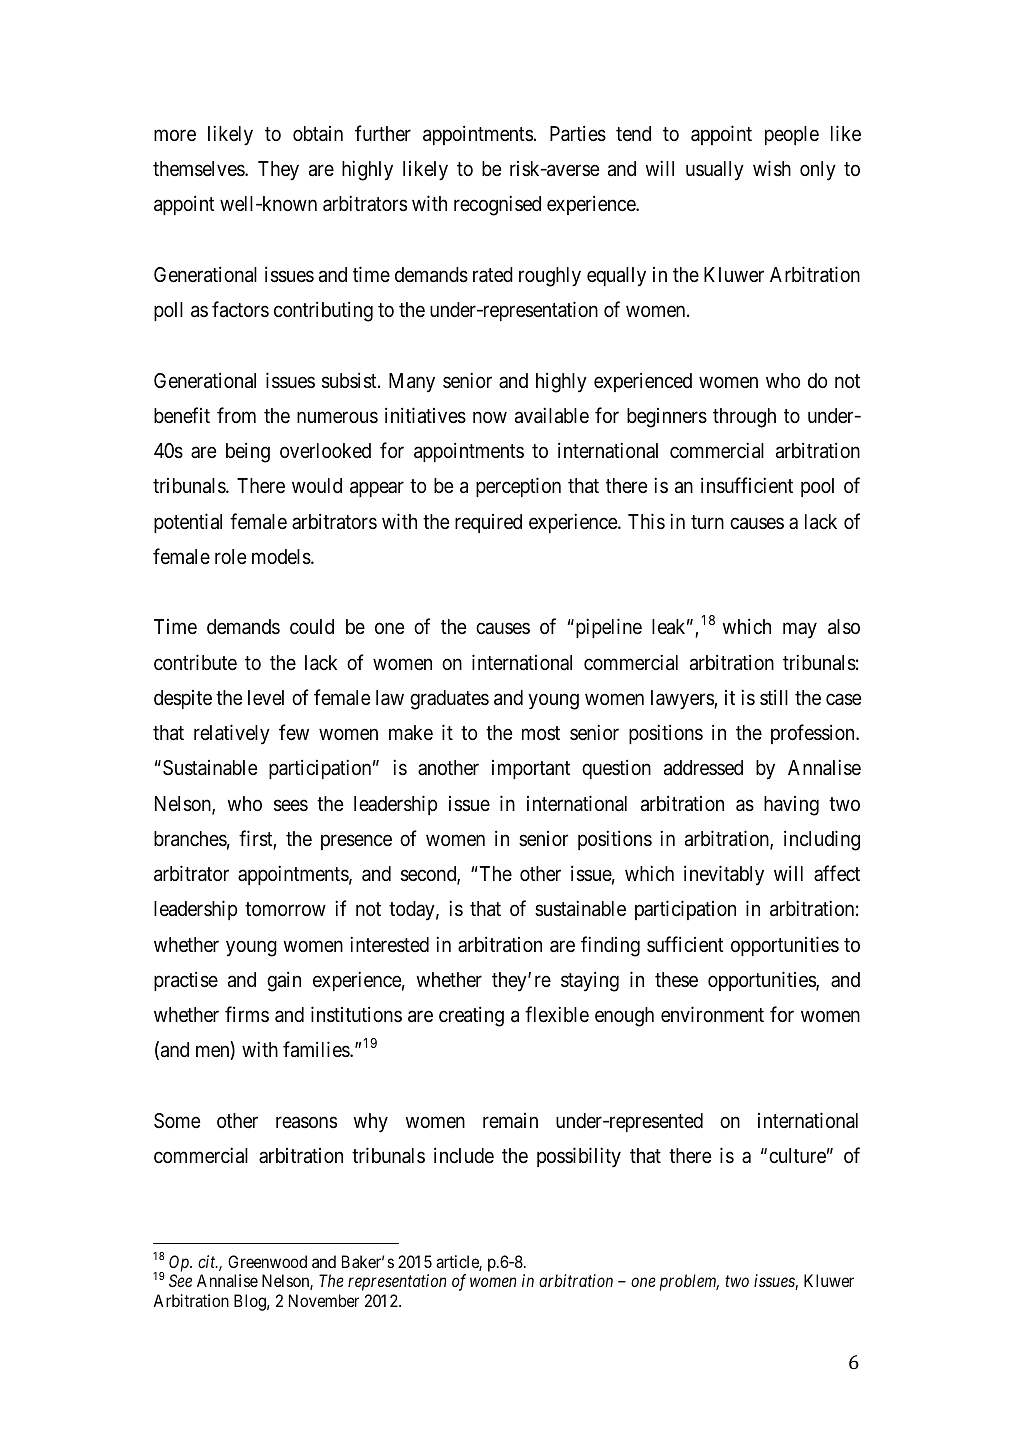 The image size is (1014, 1434). I want to click on Greenwood, so click(267, 1261).
